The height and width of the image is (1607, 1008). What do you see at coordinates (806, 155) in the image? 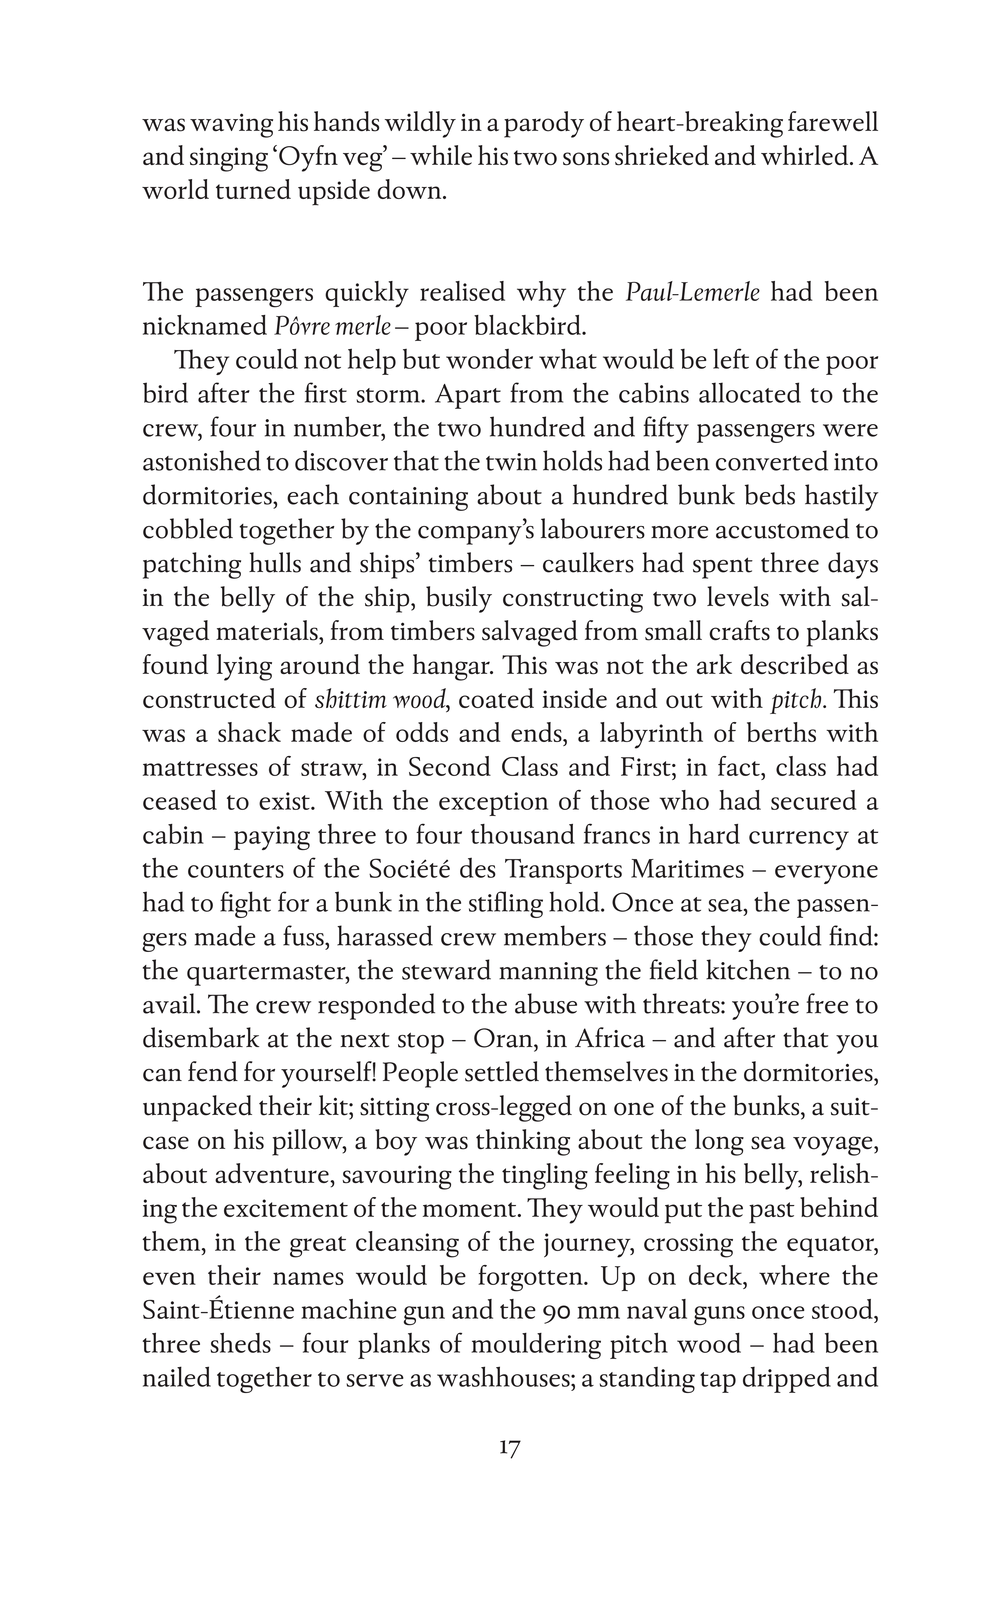
I see `whirled` at bounding box center [806, 155].
